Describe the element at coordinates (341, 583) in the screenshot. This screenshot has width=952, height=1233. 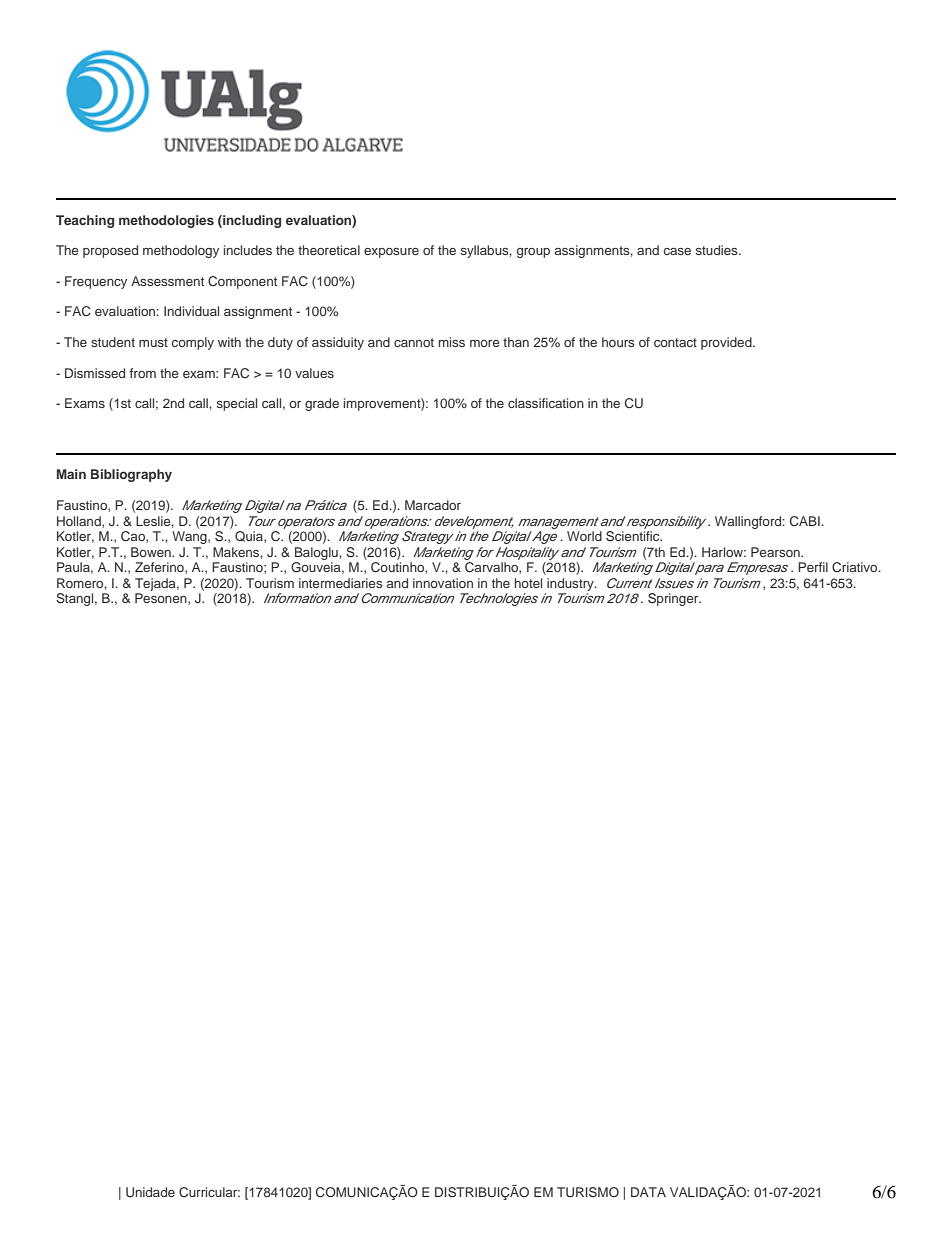
I see `intermediaries` at that location.
